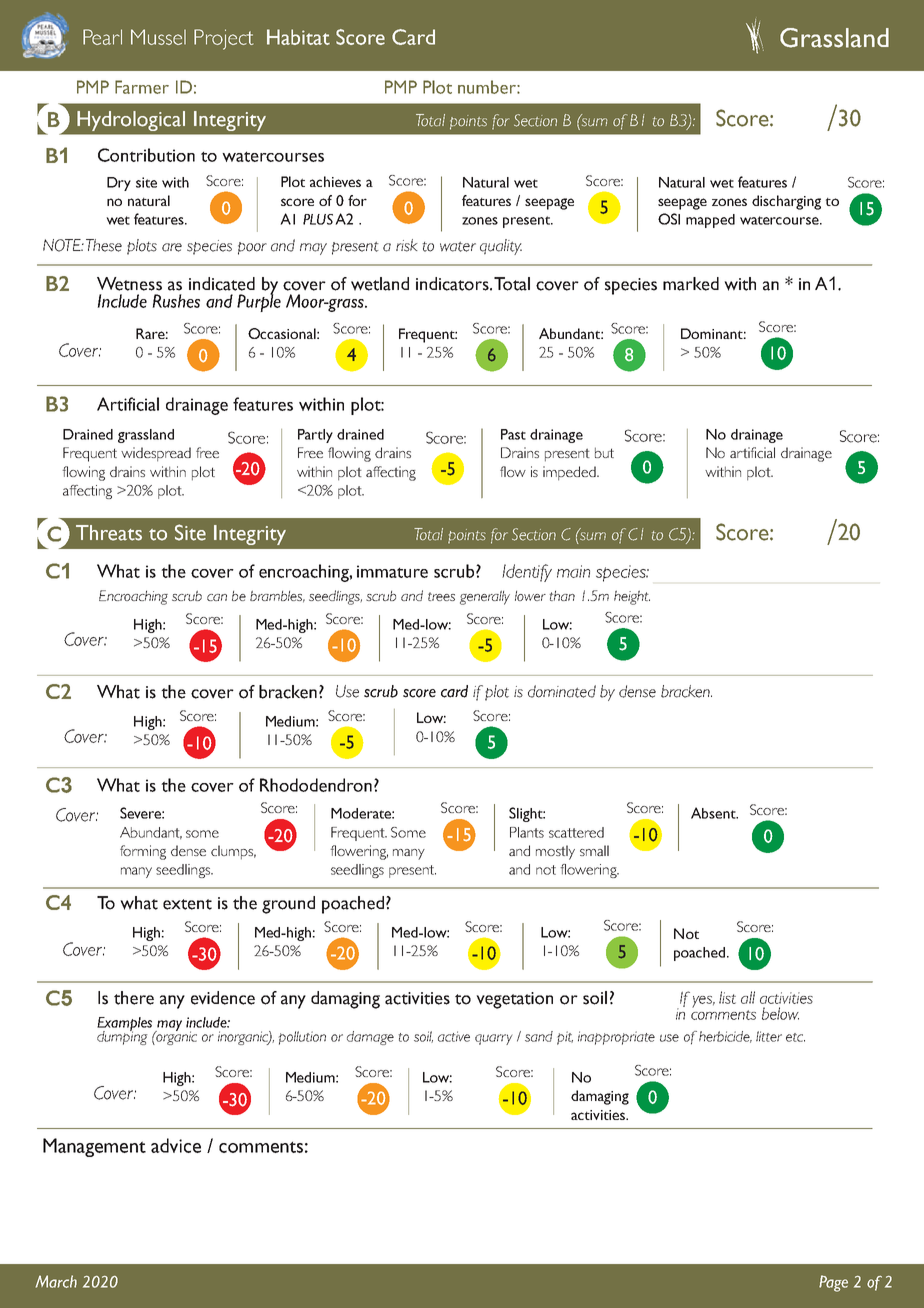 The width and height of the screenshot is (924, 1308). What do you see at coordinates (454, 1036) in the screenshot?
I see `active` at bounding box center [454, 1036].
